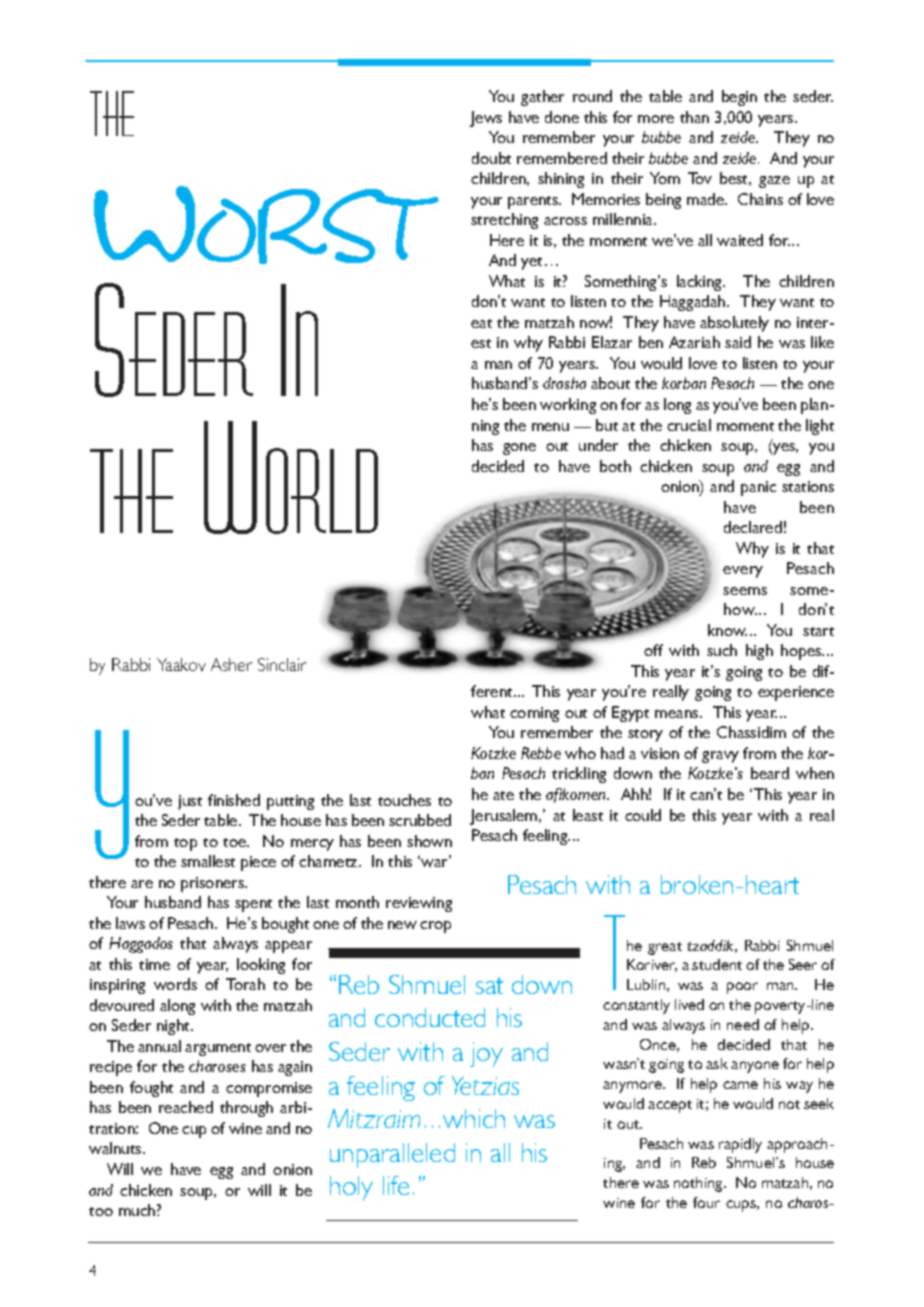 The height and width of the screenshot is (1307, 924). Describe the element at coordinates (181, 664) in the screenshot. I see `Yaakov` at that location.
